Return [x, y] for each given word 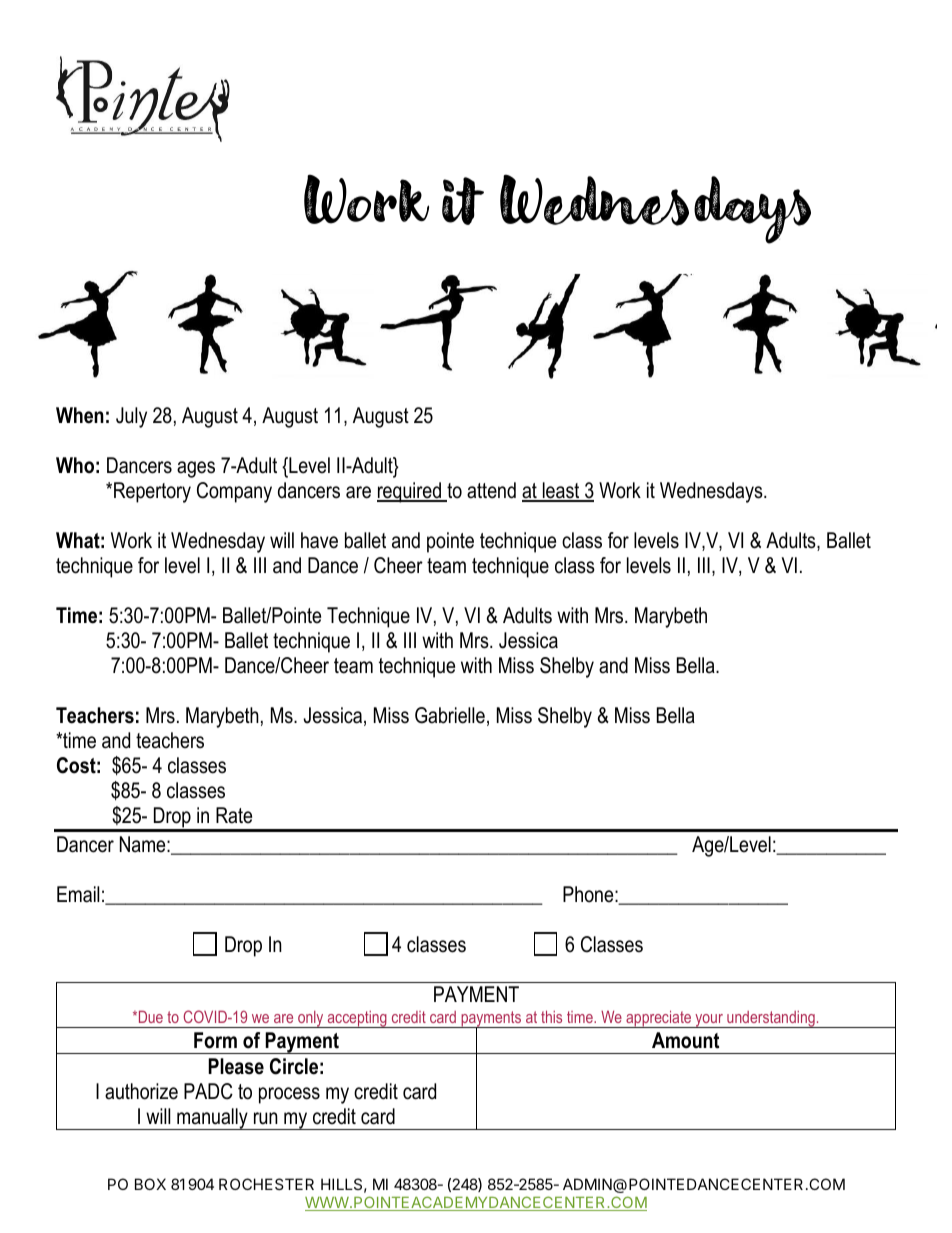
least [561, 491]
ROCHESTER [266, 1184]
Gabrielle [450, 715]
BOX [150, 1184]
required [410, 492]
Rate [234, 815]
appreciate [658, 1019]
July [131, 417]
